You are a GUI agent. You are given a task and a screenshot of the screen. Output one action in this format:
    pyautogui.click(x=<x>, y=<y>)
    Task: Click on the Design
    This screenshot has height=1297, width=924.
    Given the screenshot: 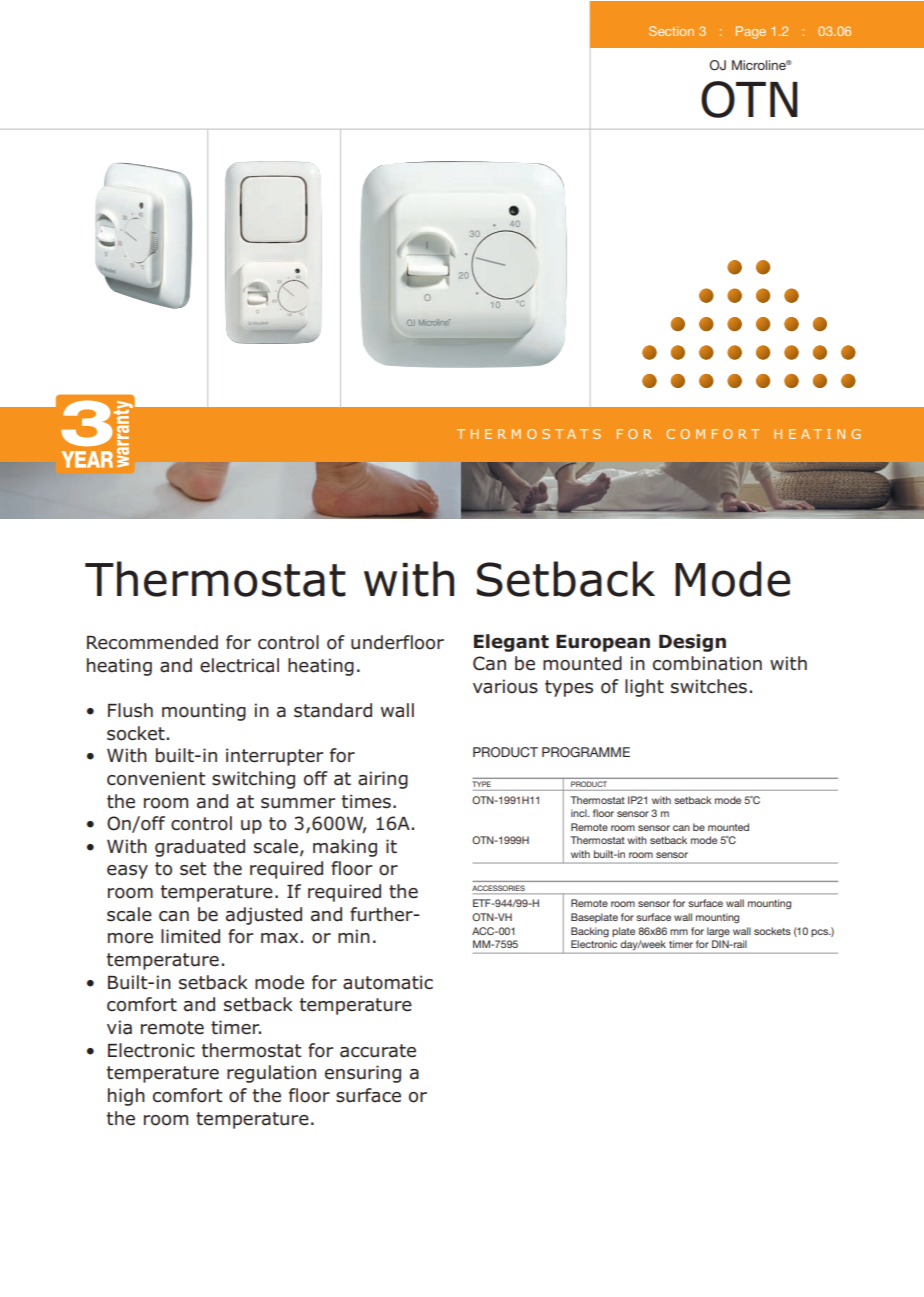 What is the action you would take?
    pyautogui.click(x=692, y=643)
